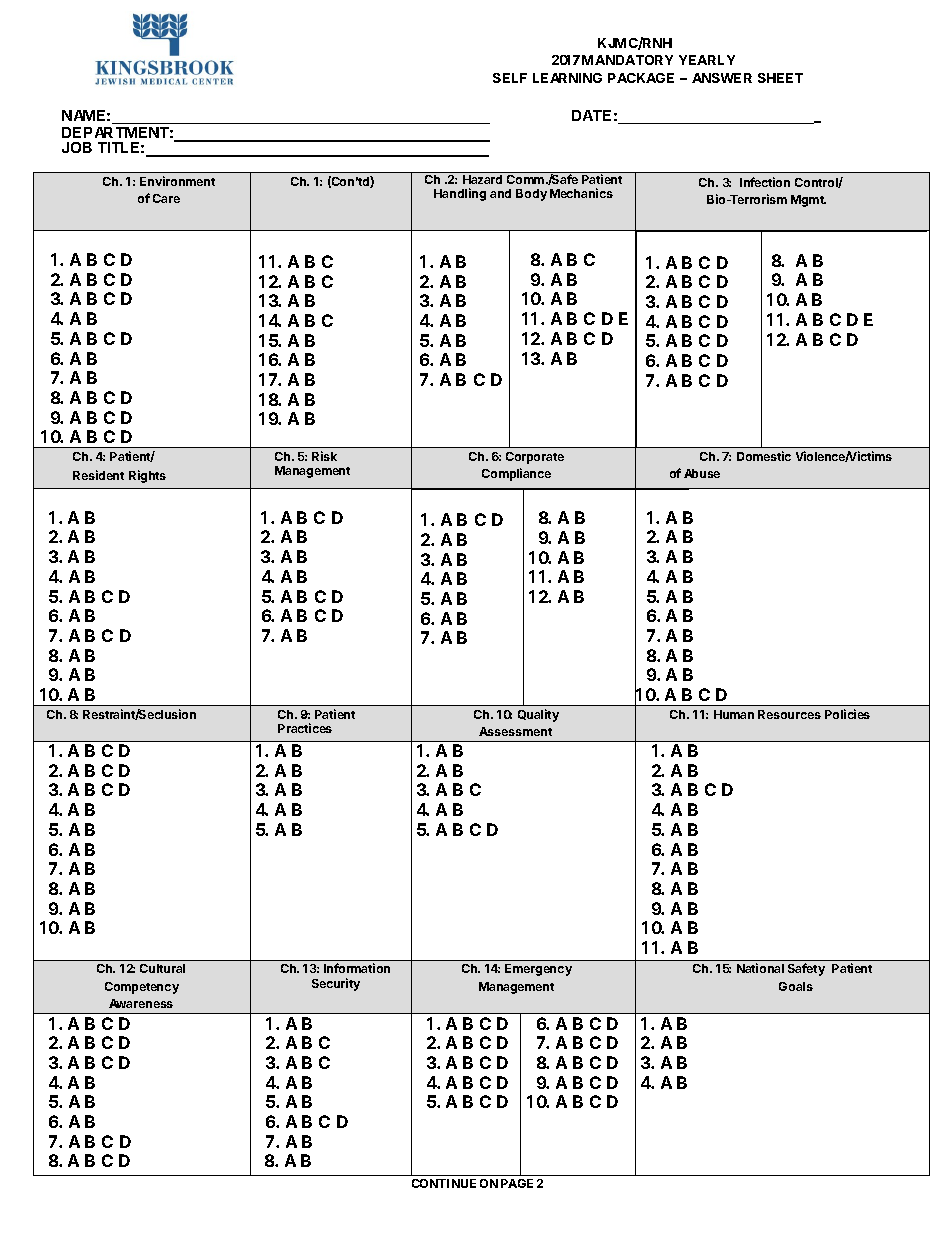 Image resolution: width=952 pixels, height=1233 pixels. What do you see at coordinates (760, 968) in the screenshot?
I see `National` at bounding box center [760, 968].
